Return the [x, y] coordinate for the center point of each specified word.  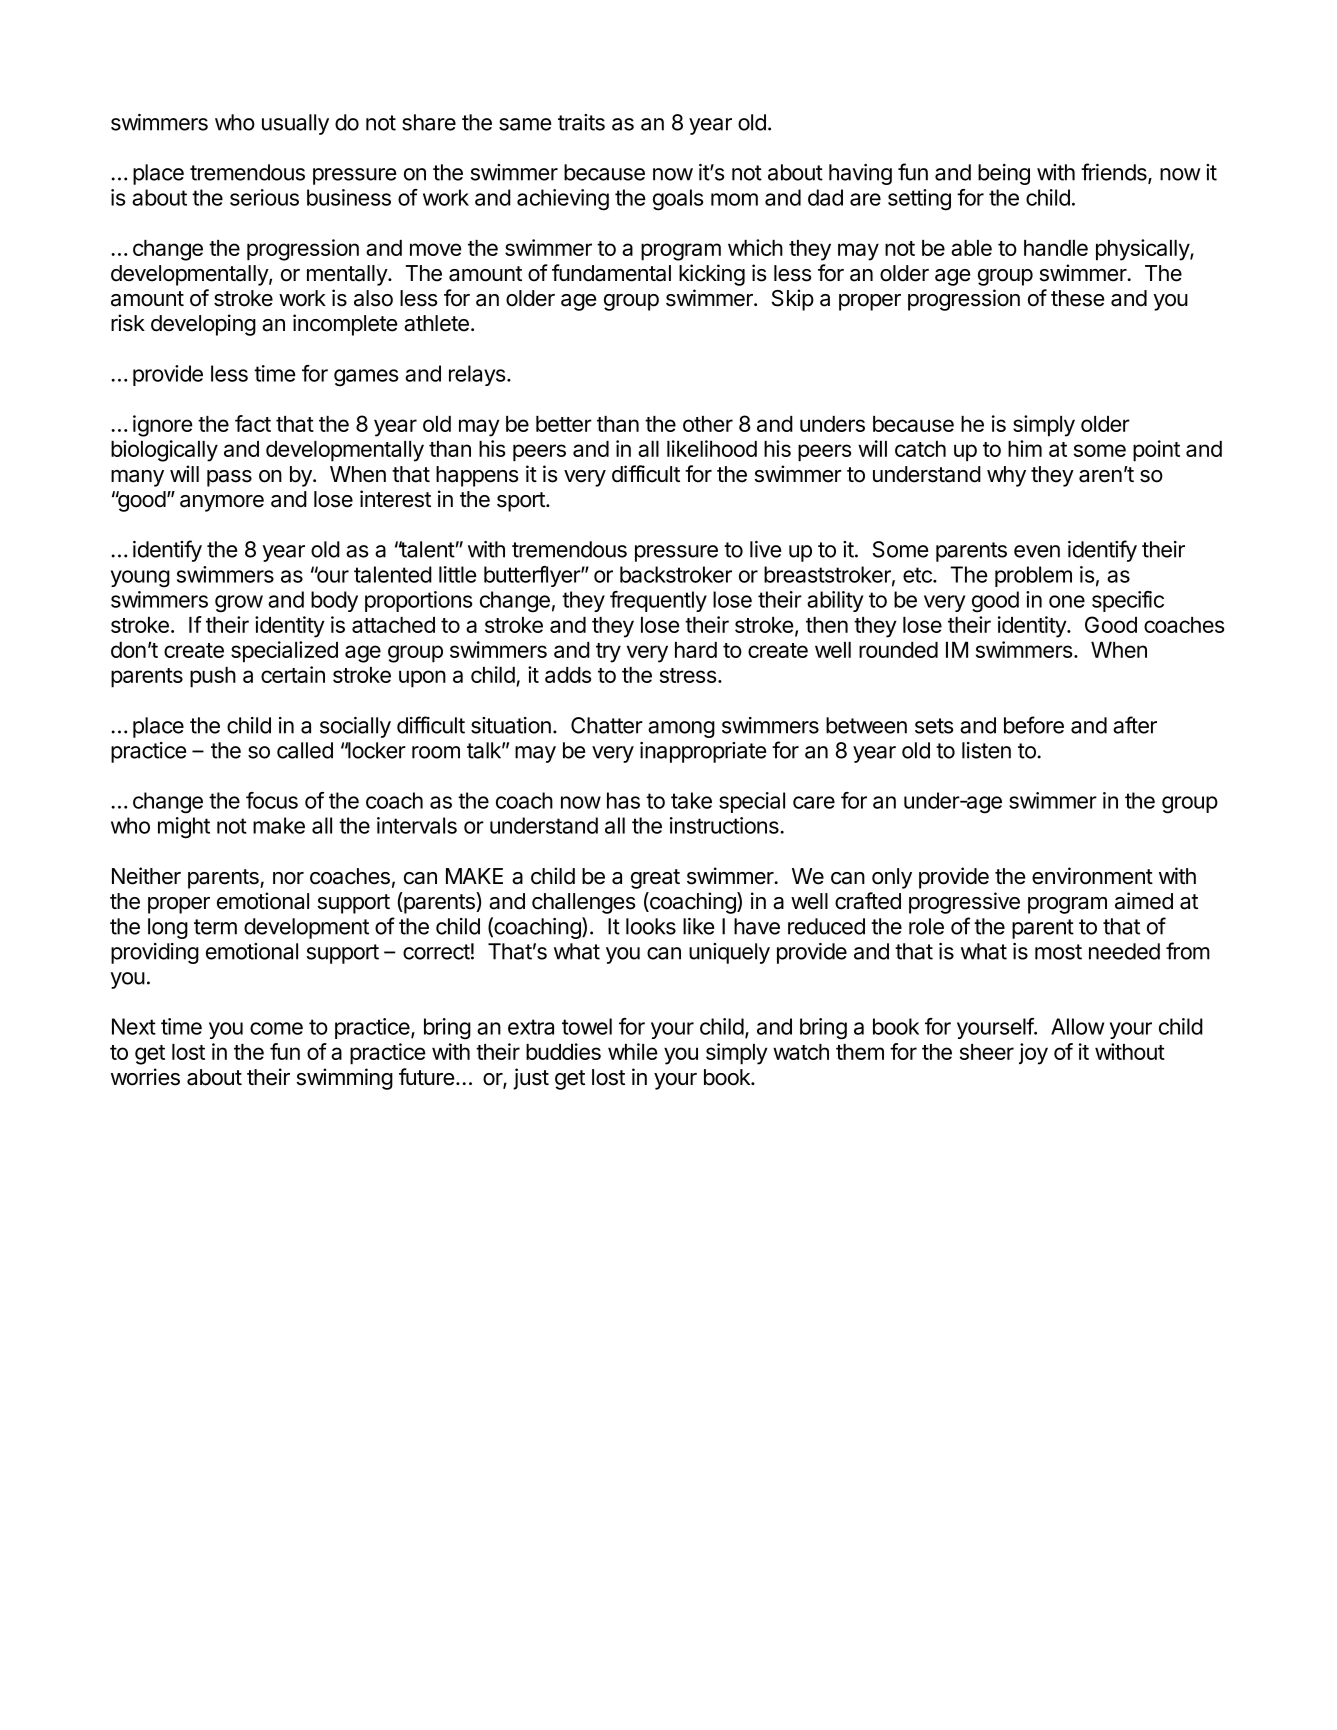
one [1067, 601]
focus [272, 800]
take [691, 800]
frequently [658, 601]
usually [295, 124]
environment [1092, 876]
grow [239, 604]
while [632, 1051]
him [1025, 448]
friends [1115, 173]
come [276, 1028]
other [708, 424]
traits [581, 122]
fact [253, 423]
